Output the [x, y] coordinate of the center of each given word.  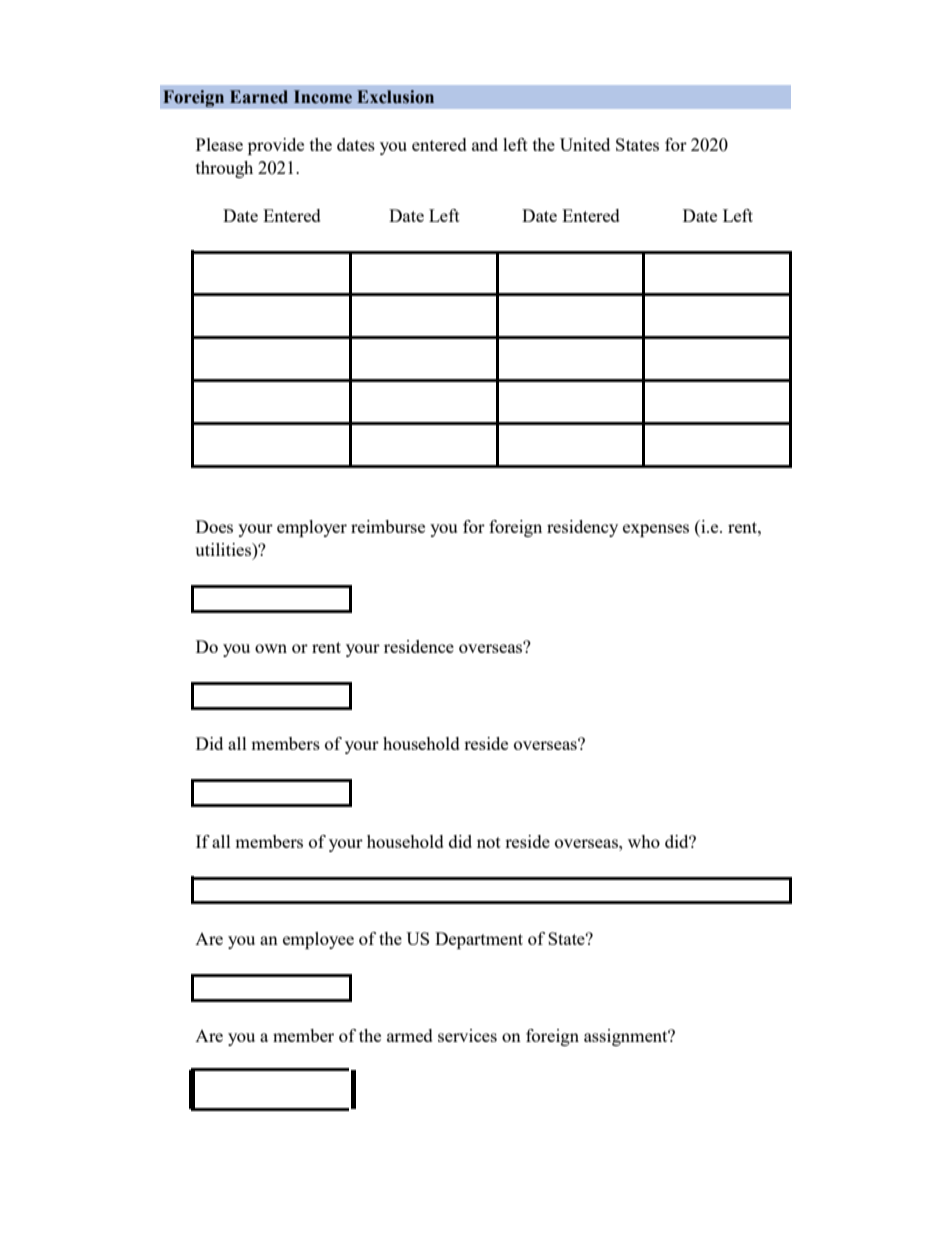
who [644, 841]
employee [318, 940]
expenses [656, 530]
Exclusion [395, 97]
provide [276, 146]
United [585, 144]
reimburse [388, 526]
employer [312, 528]
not [489, 842]
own [271, 648]
